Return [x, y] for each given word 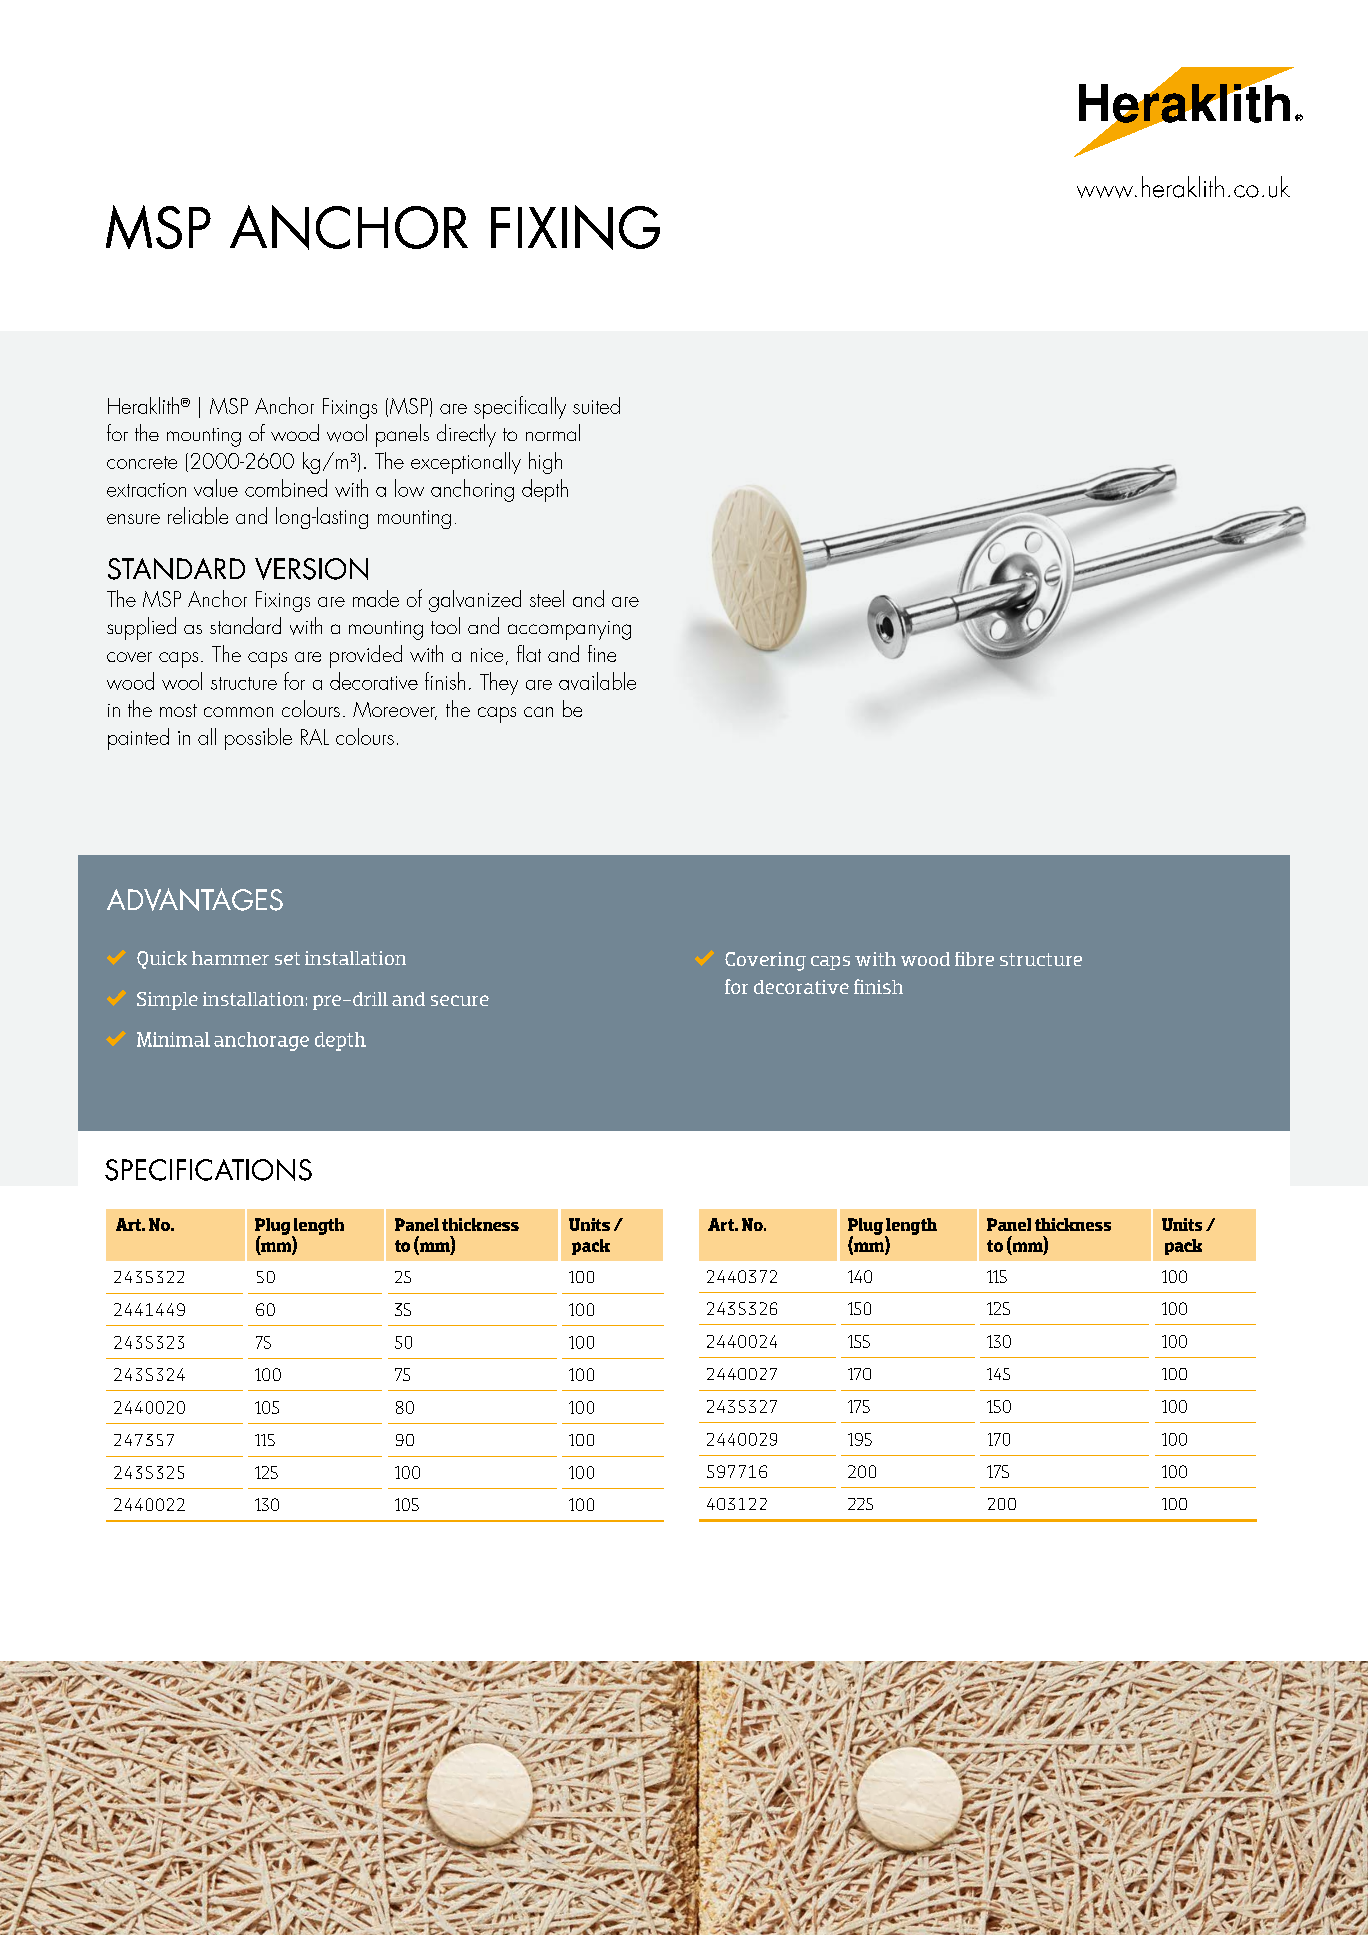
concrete [142, 462]
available [597, 681]
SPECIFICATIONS [208, 1170]
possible [258, 739]
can [538, 712]
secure [460, 1000]
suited [596, 405]
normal [553, 432]
